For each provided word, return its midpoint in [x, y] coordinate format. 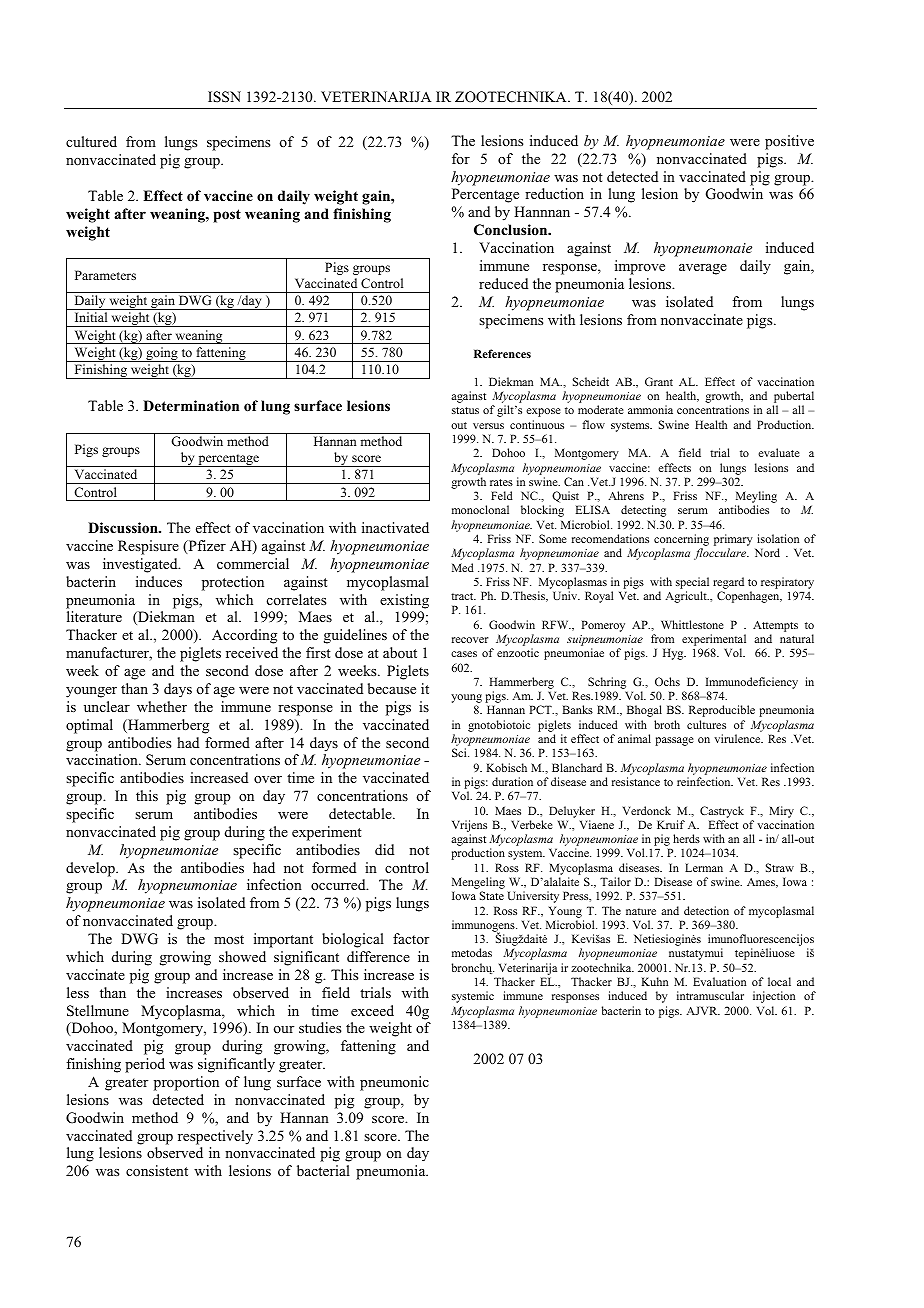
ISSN [224, 97]
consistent [157, 1171]
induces [159, 581]
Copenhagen [749, 597]
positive [789, 142]
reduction [554, 193]
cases [464, 654]
